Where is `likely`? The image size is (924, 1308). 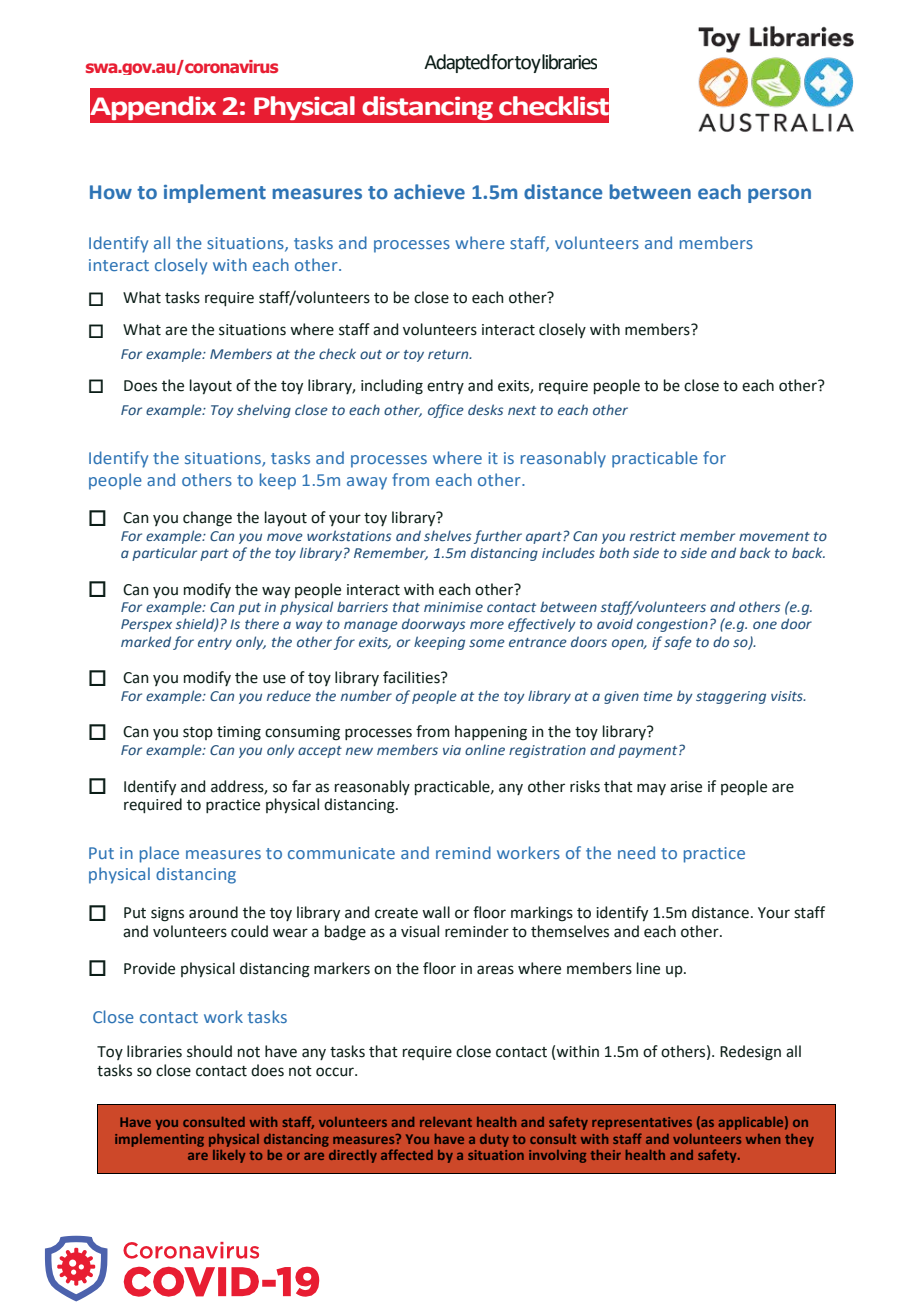
likely is located at coordinates (229, 1156).
